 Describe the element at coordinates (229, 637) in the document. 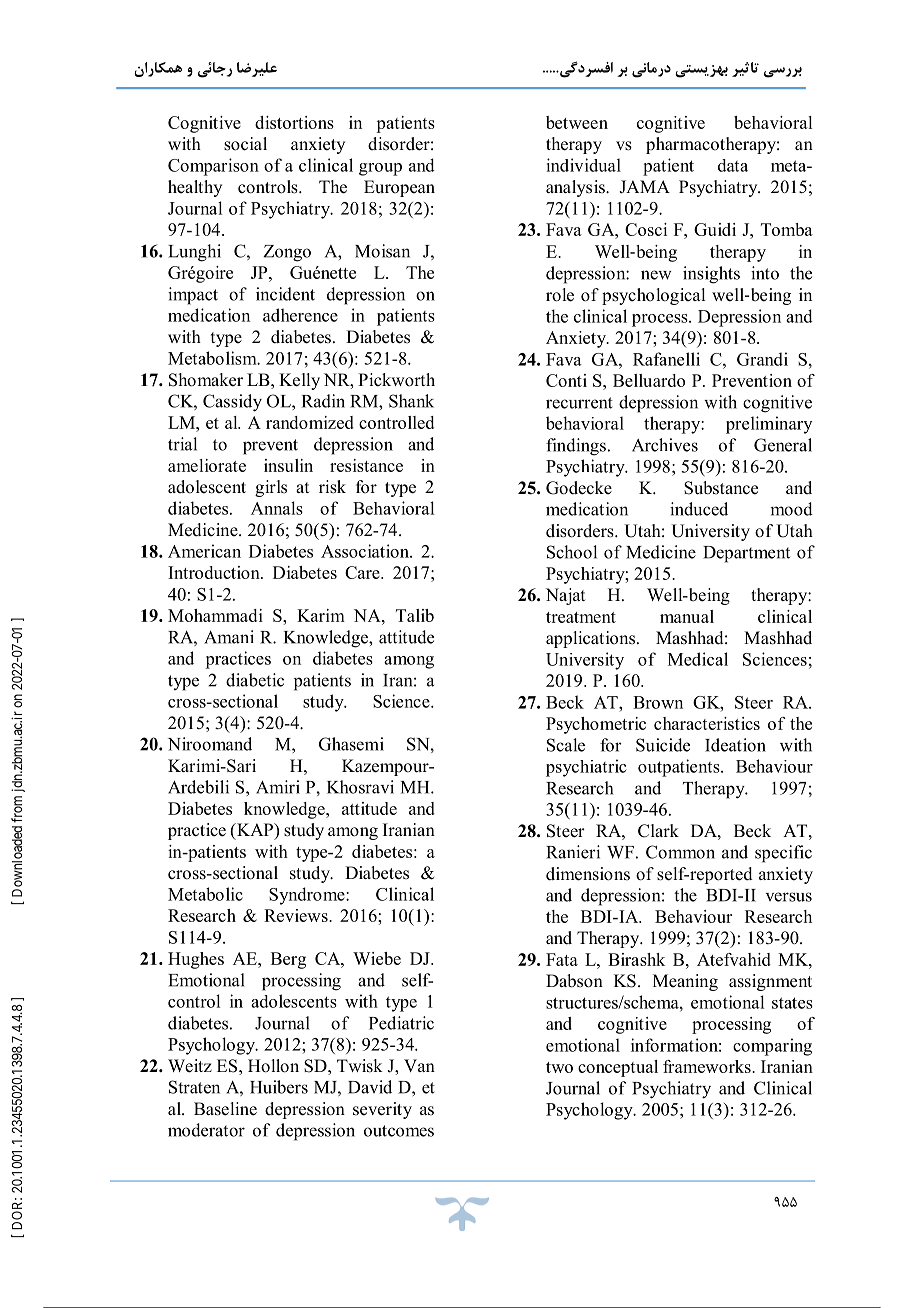

I see `Amani` at that location.
